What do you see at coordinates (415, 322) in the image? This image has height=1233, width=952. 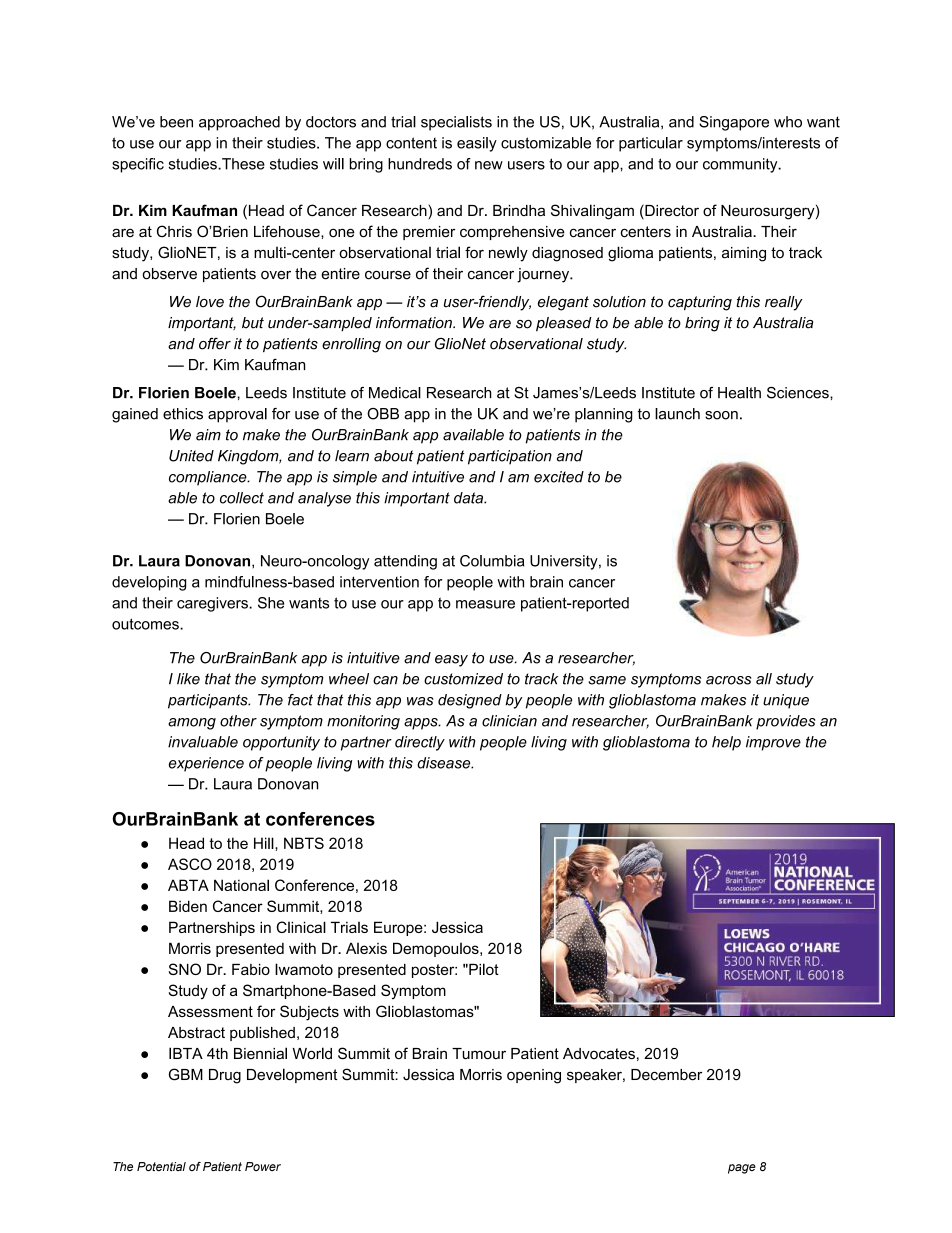 I see `information` at bounding box center [415, 322].
